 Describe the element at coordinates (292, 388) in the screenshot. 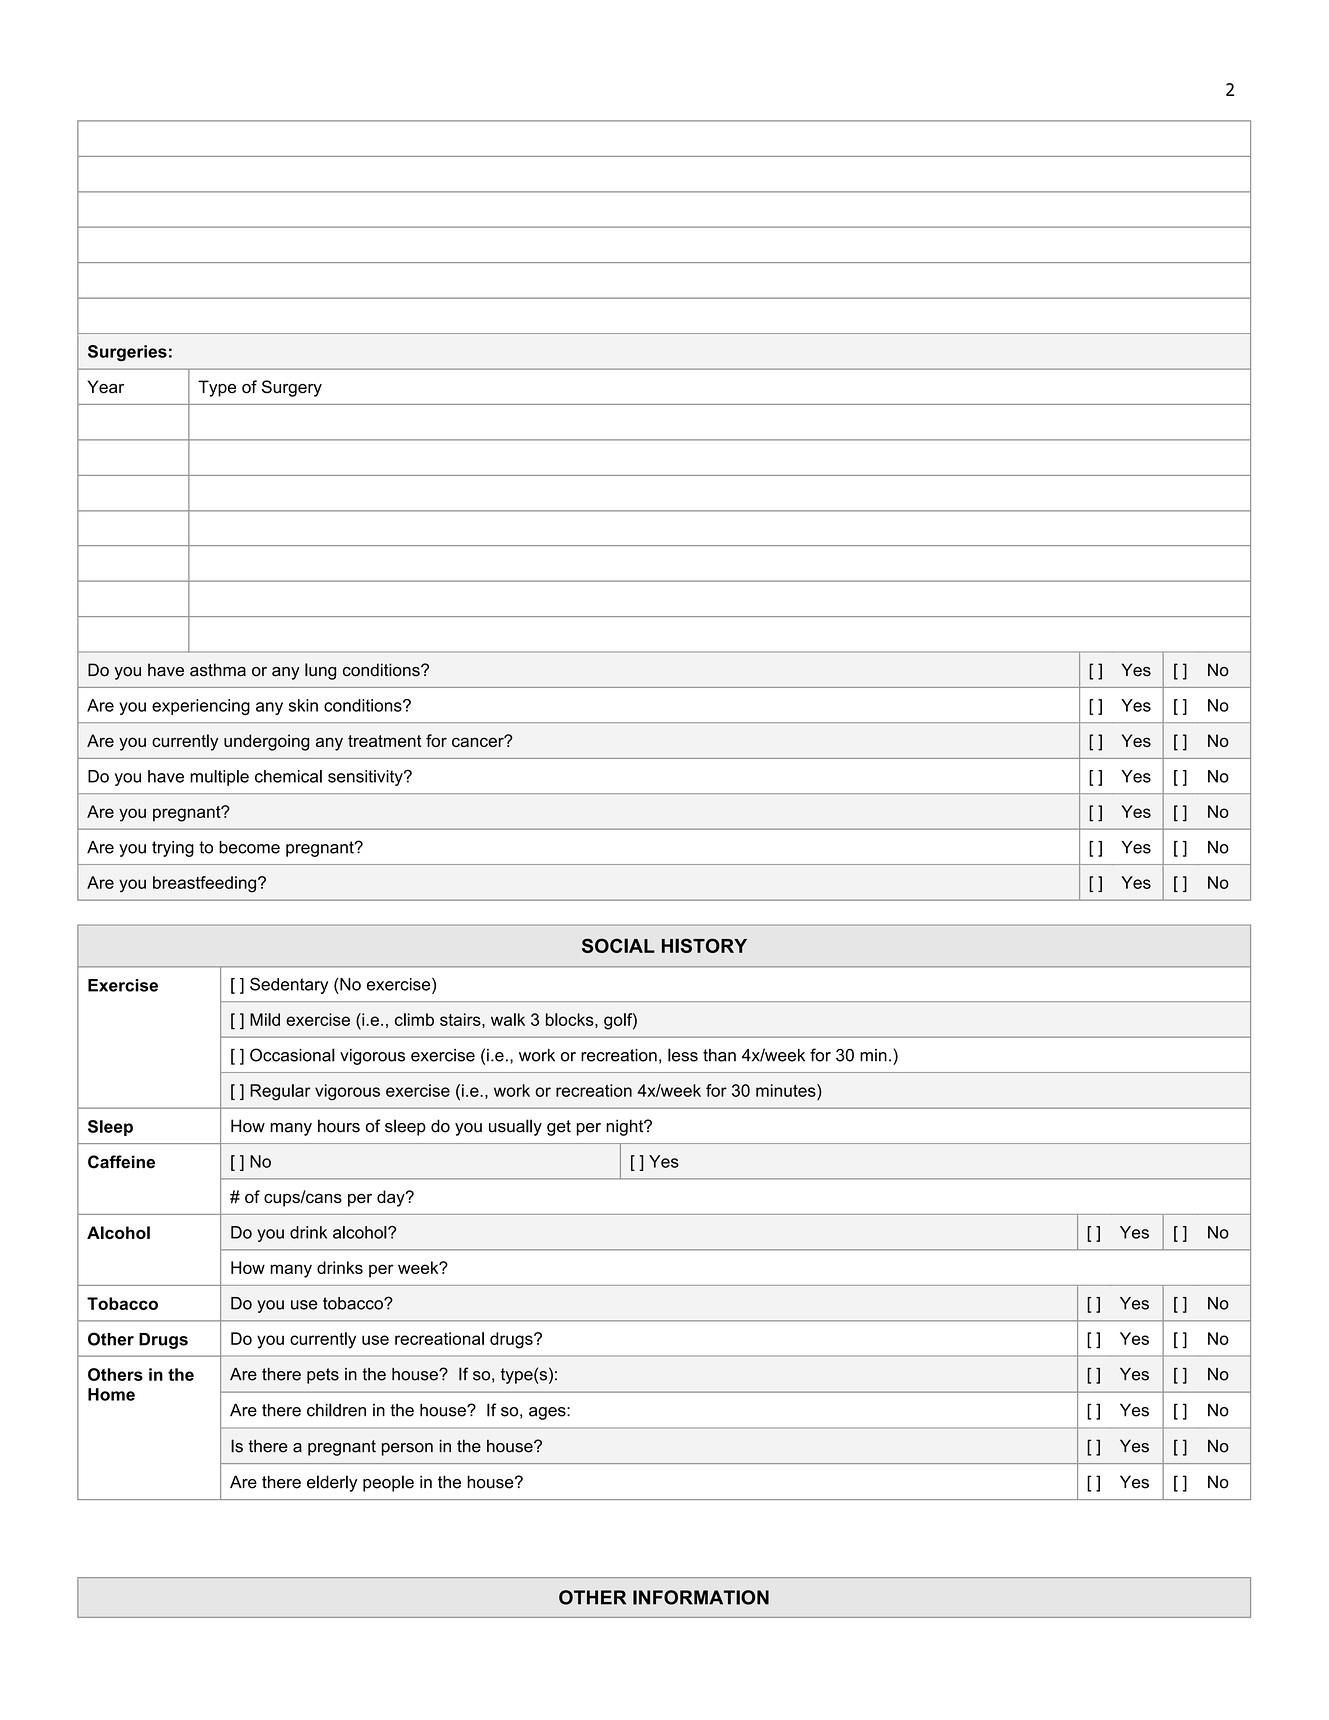

I see `Surgery` at that location.
